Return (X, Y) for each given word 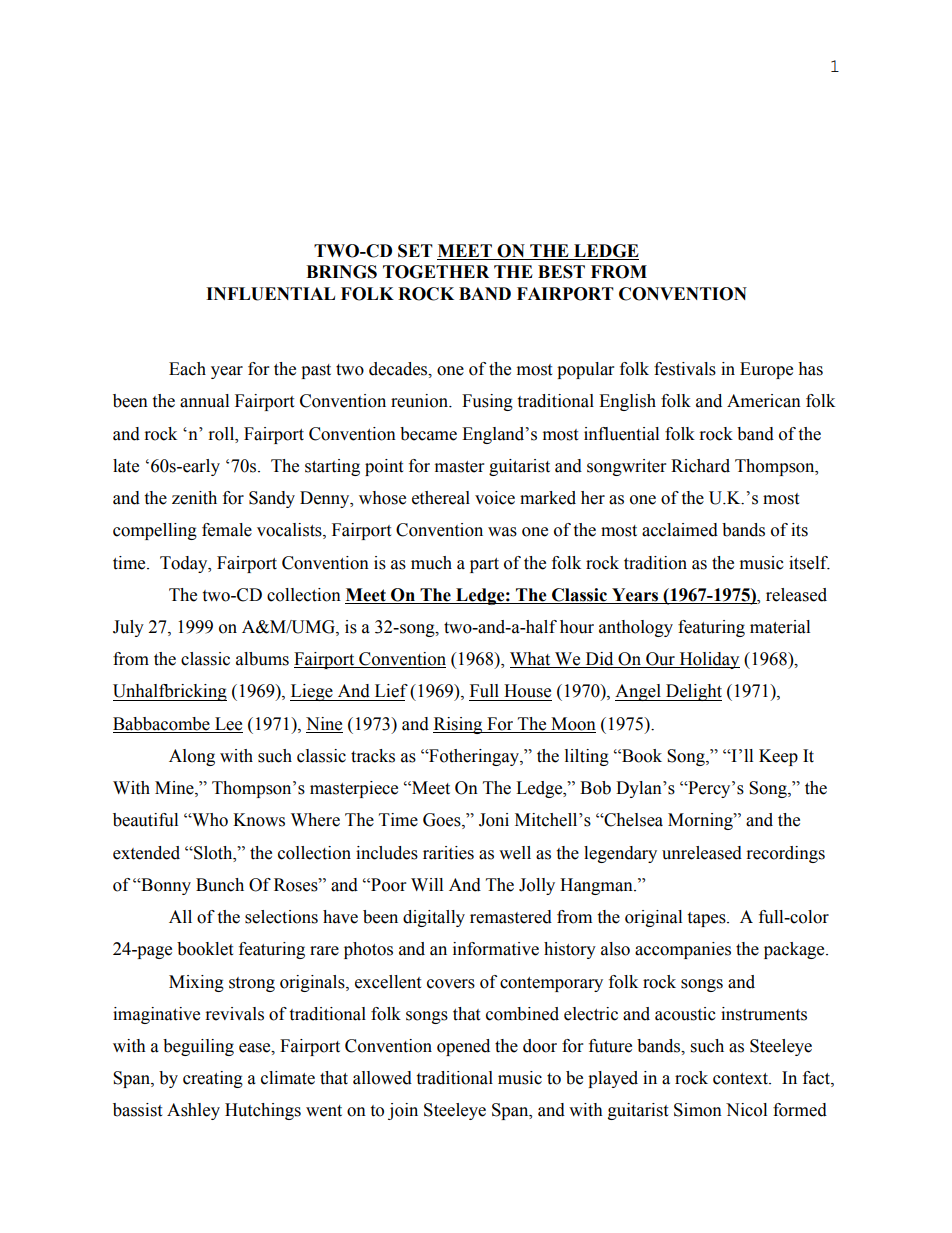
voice (495, 498)
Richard (700, 466)
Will (427, 884)
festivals (685, 369)
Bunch (220, 885)
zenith (194, 498)
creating (213, 1079)
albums (262, 659)
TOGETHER (436, 272)
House (527, 691)
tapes (707, 919)
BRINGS (341, 272)
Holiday (708, 660)
